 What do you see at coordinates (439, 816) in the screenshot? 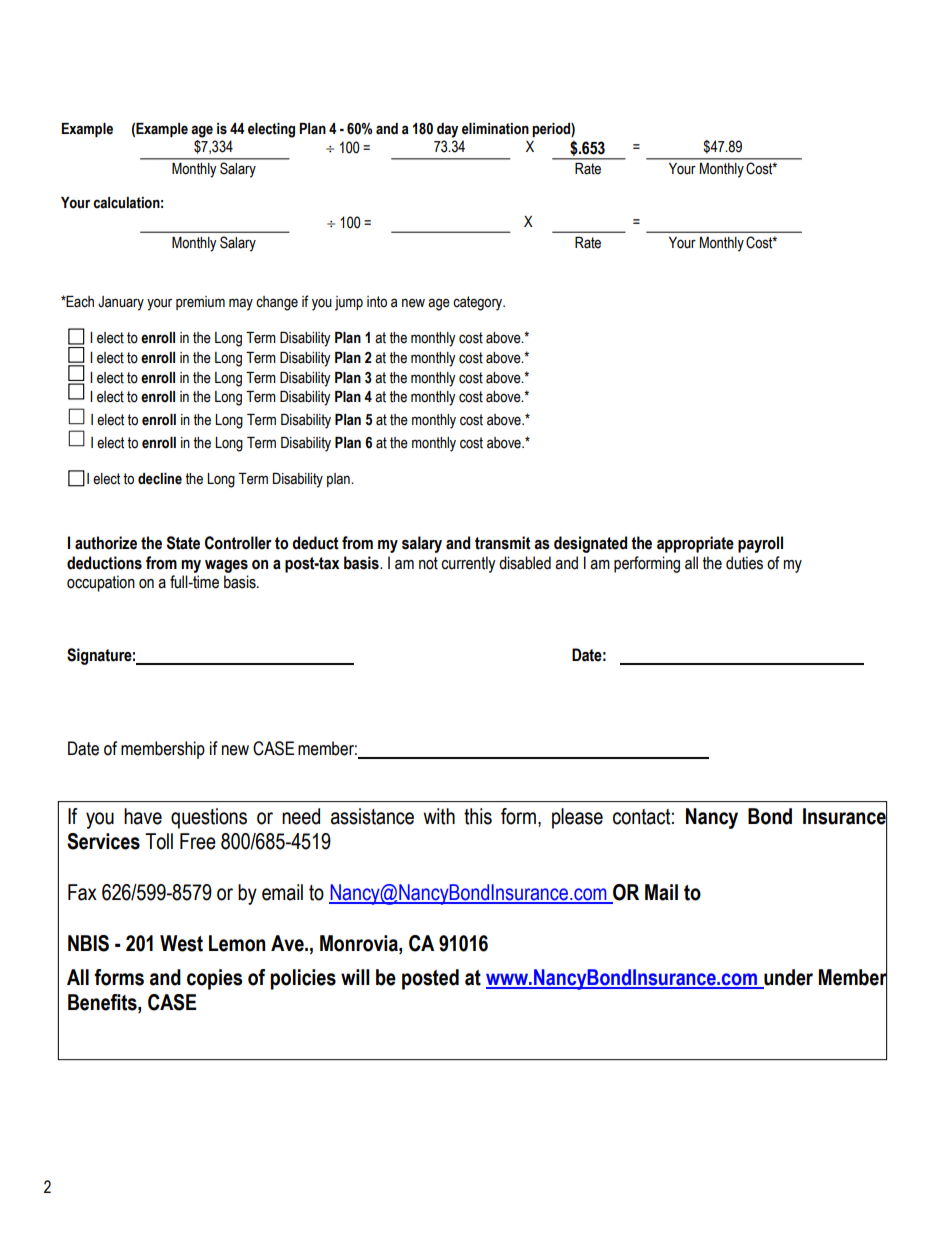
I see `with` at bounding box center [439, 816].
